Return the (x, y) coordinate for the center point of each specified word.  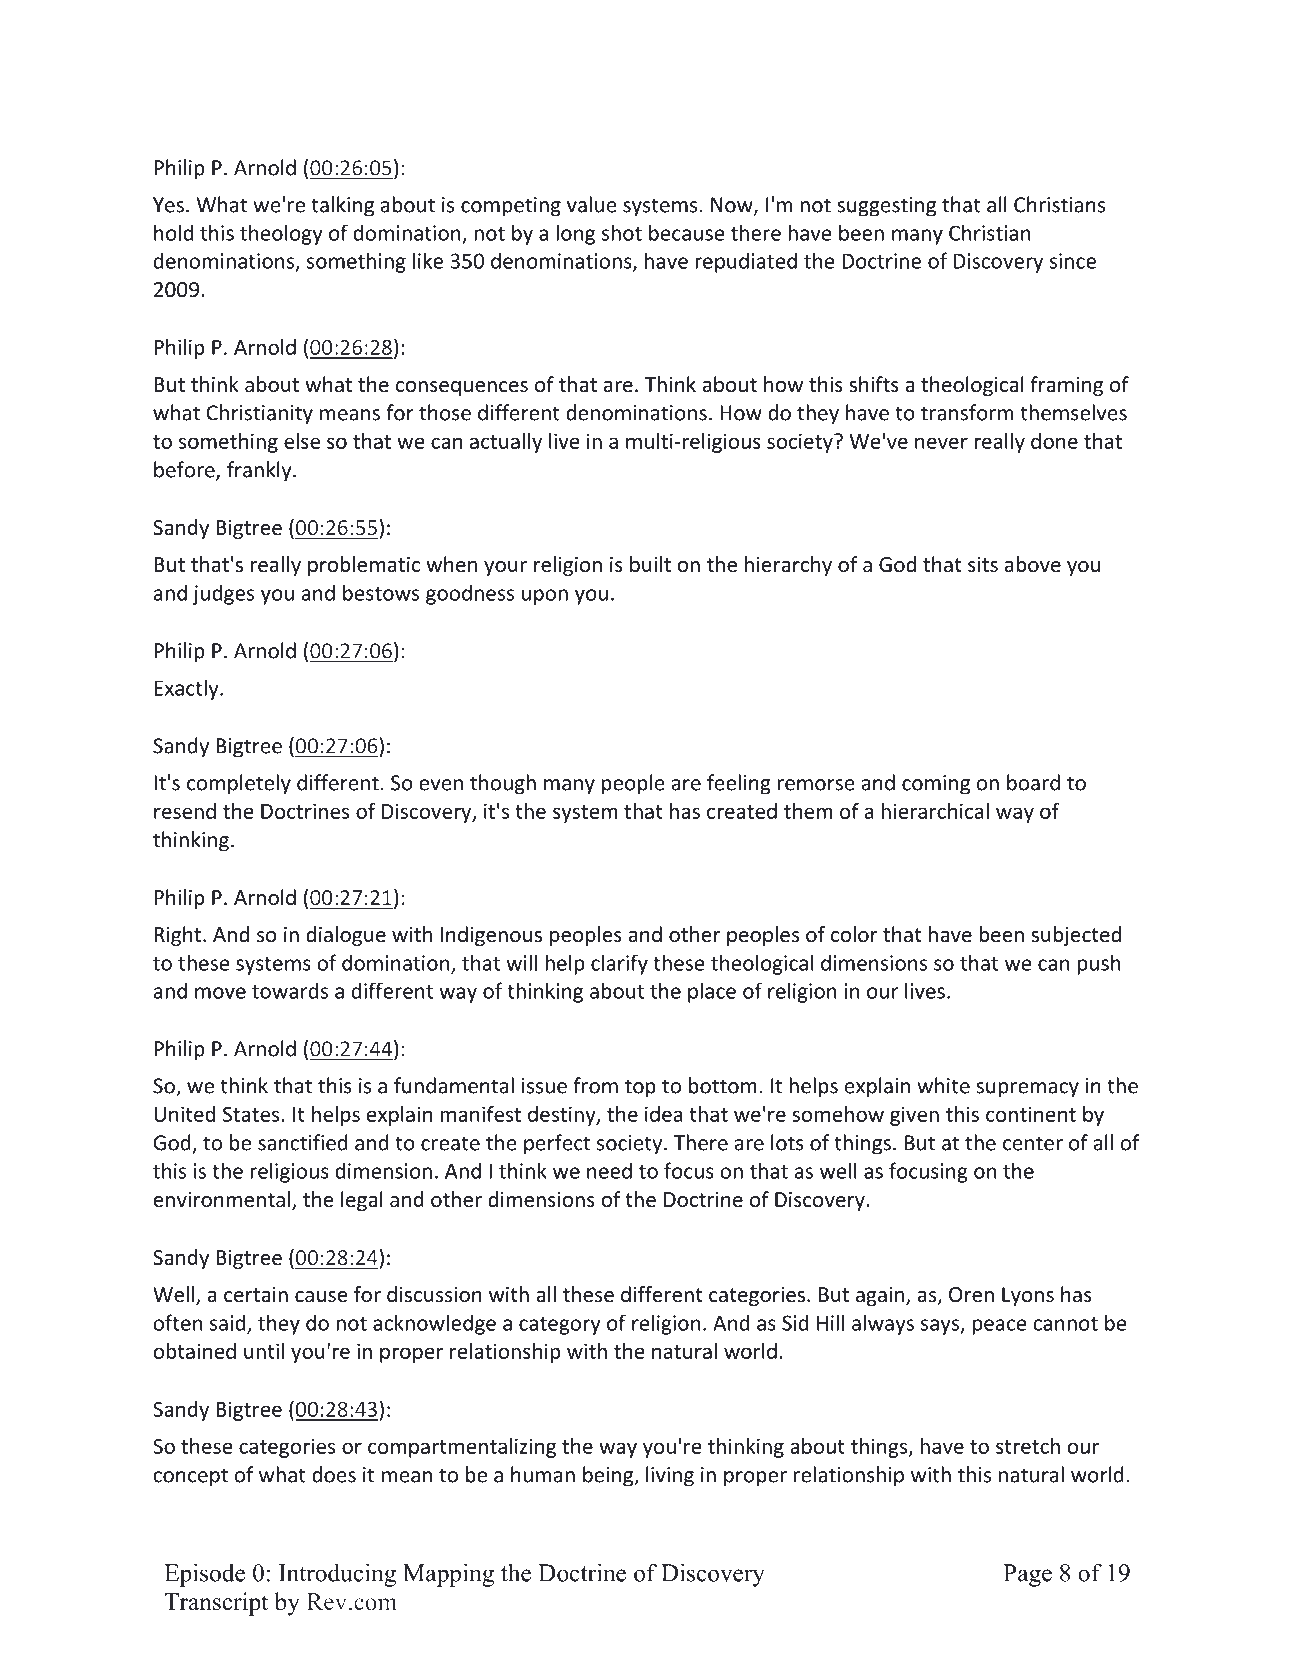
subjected (1076, 936)
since (1073, 261)
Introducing (337, 1575)
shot (622, 232)
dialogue (346, 936)
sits (983, 565)
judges (223, 594)
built (650, 564)
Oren (971, 1295)
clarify (619, 964)
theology (281, 234)
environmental (222, 1199)
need (609, 1170)
